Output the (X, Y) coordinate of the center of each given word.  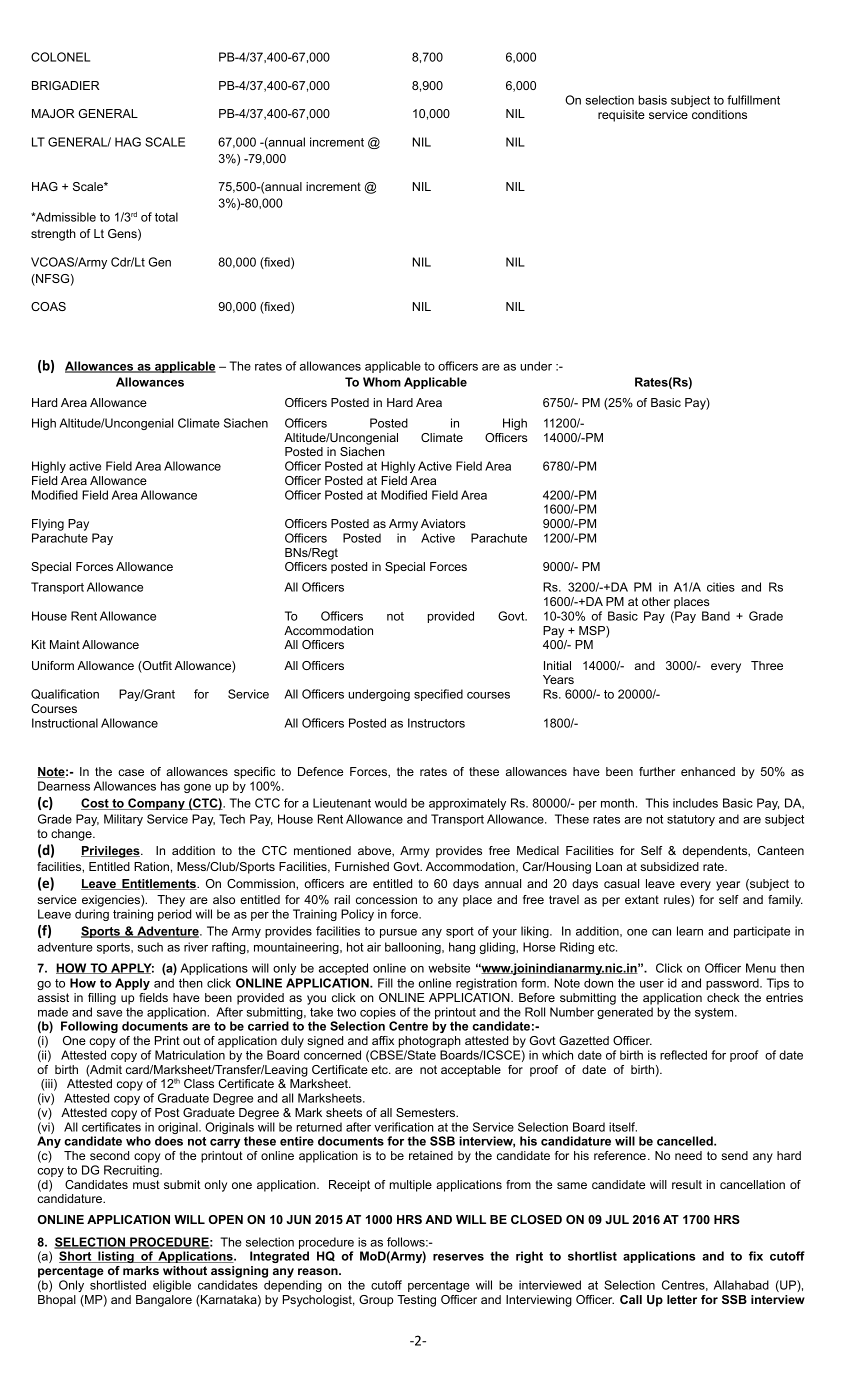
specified (438, 695)
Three (767, 665)
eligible (172, 1286)
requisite (621, 116)
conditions (719, 114)
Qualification (65, 694)
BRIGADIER (65, 85)
